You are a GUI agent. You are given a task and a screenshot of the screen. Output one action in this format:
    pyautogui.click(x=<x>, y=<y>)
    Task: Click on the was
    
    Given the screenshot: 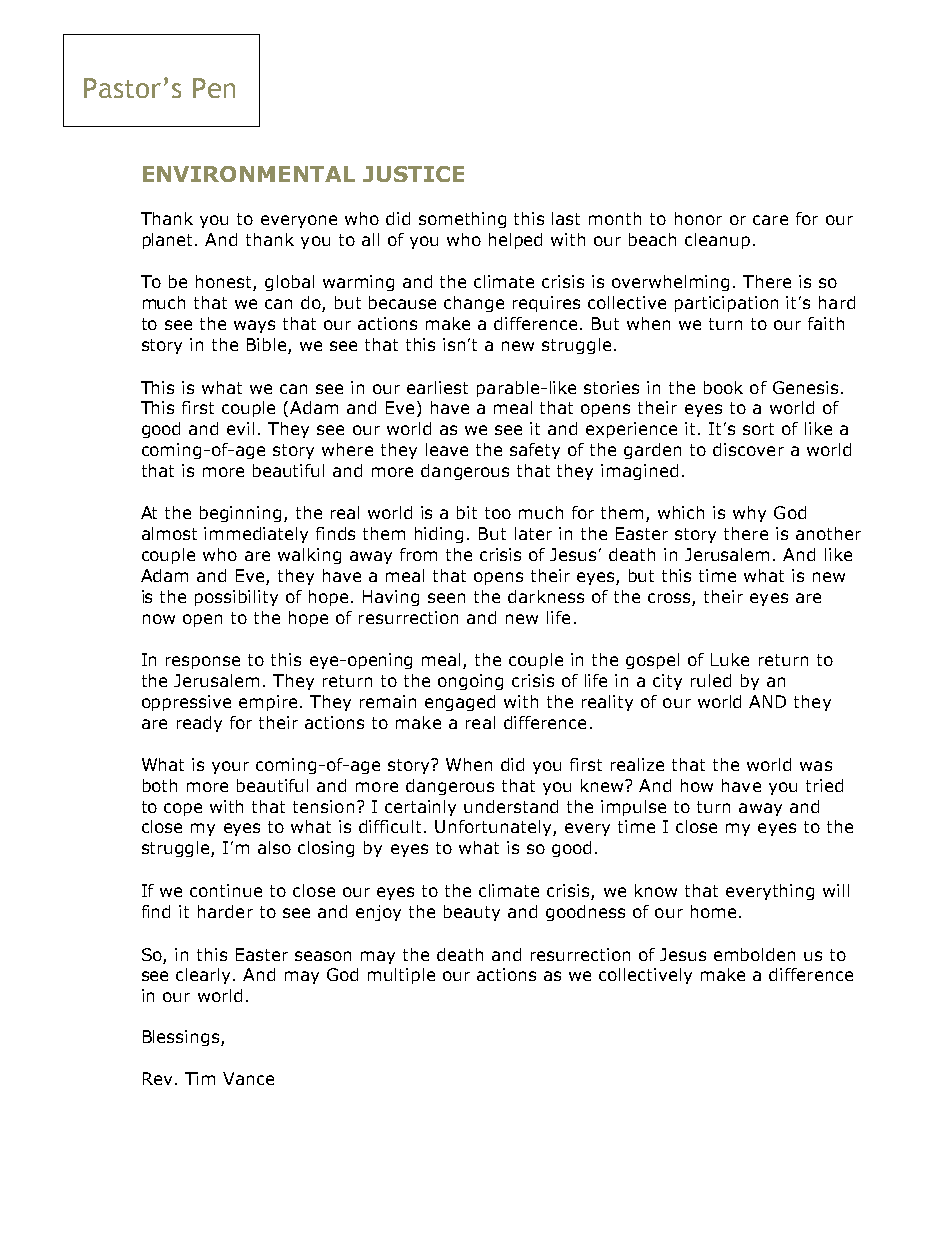 What is the action you would take?
    pyautogui.click(x=816, y=766)
